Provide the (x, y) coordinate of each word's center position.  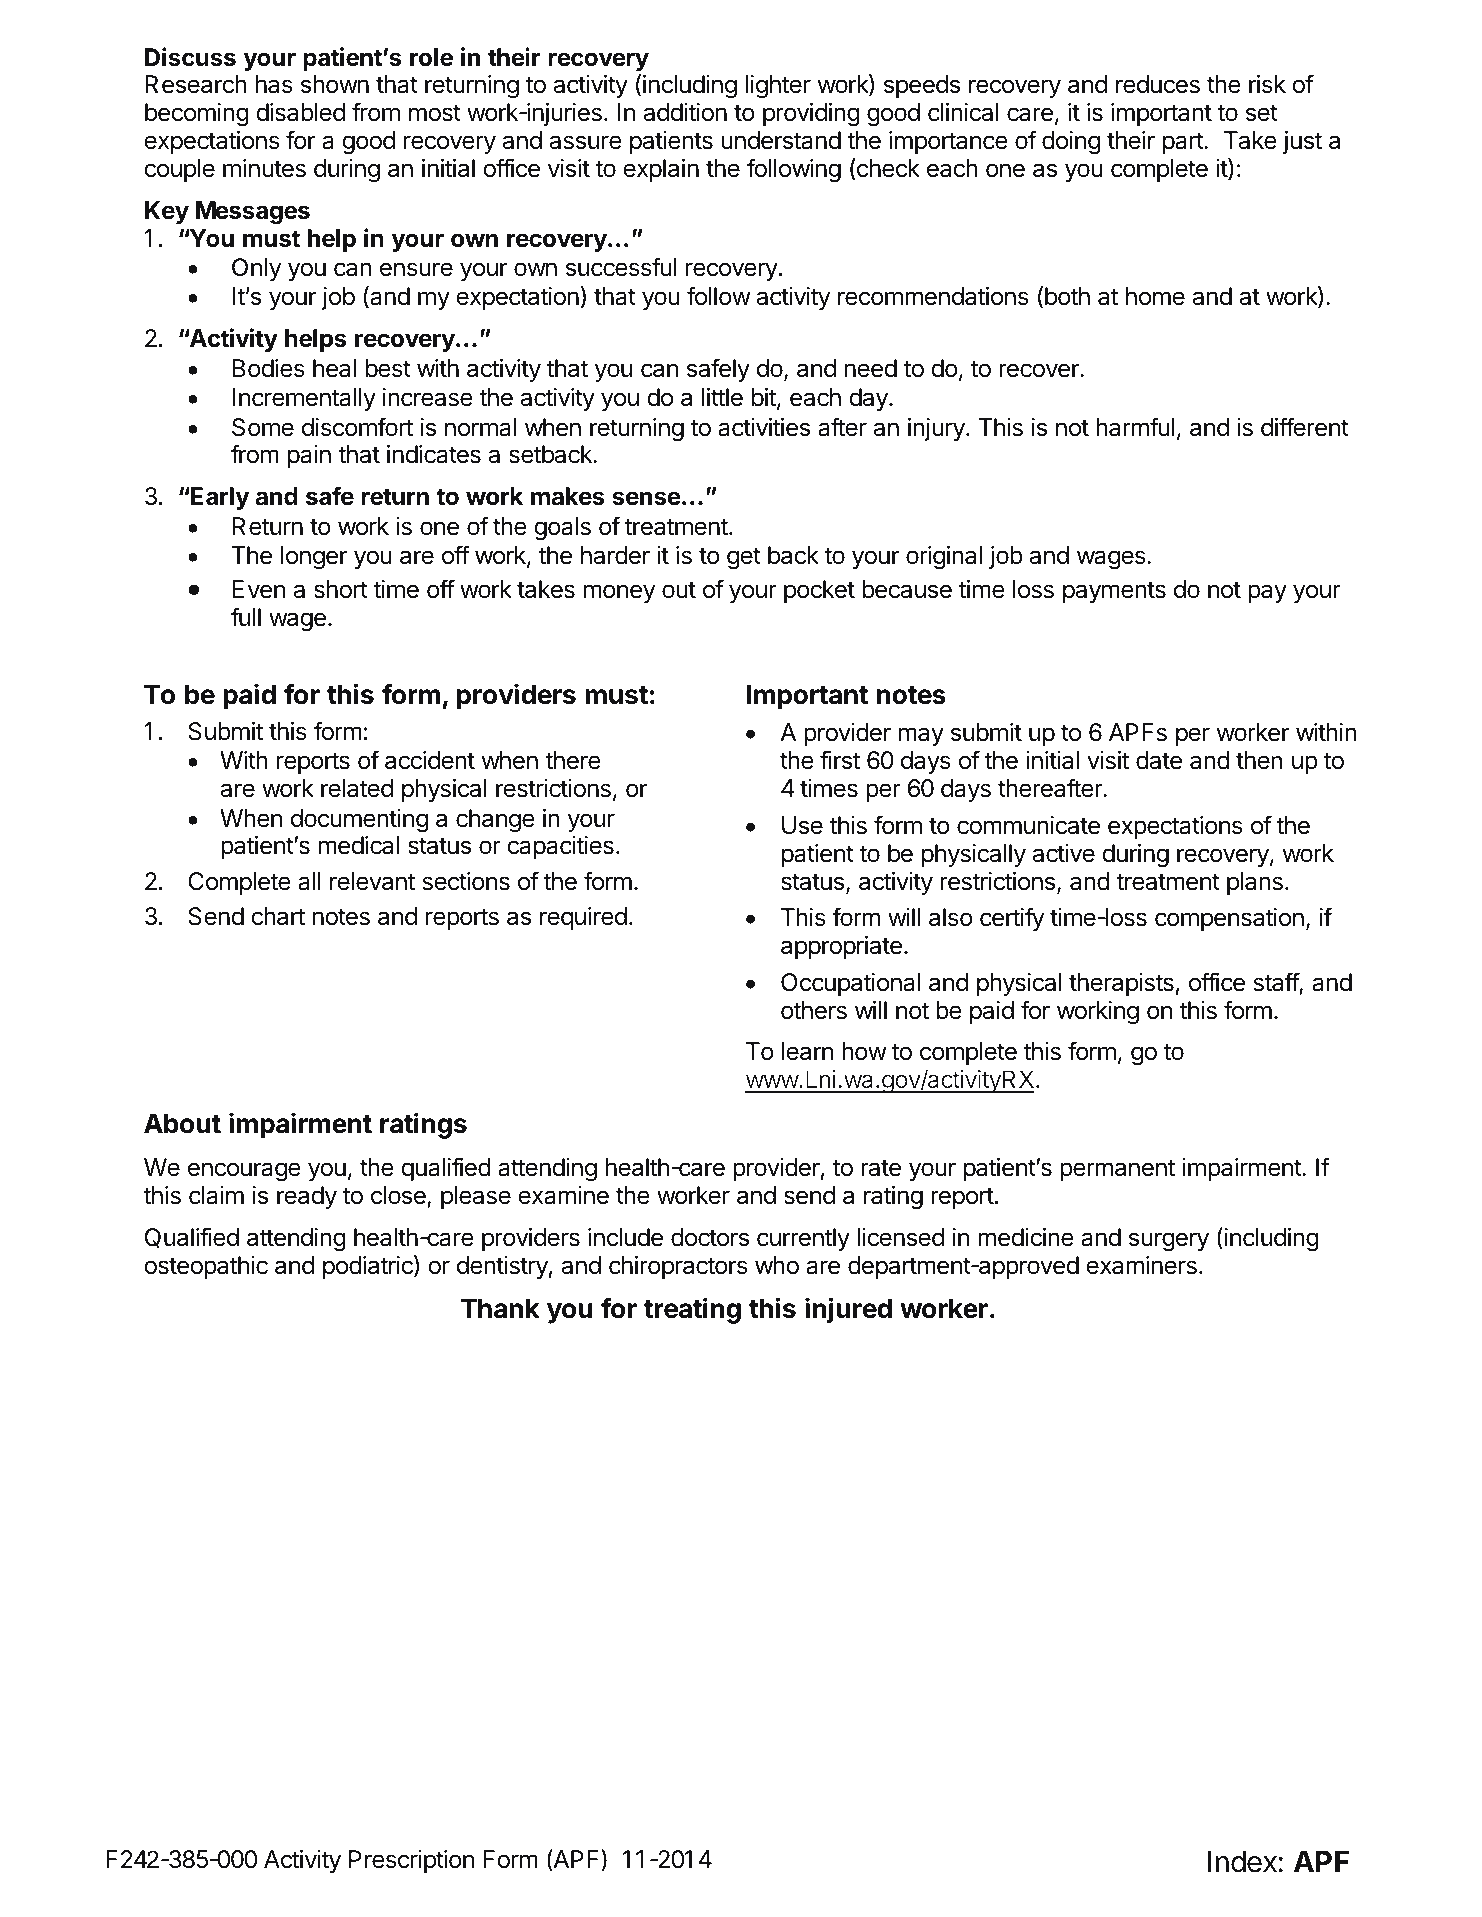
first (840, 760)
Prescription (411, 1861)
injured (848, 1310)
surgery (1169, 1242)
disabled (300, 112)
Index (1242, 1862)
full (246, 616)
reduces (1158, 84)
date (1159, 760)
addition (685, 112)
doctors (710, 1237)
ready (307, 1197)
